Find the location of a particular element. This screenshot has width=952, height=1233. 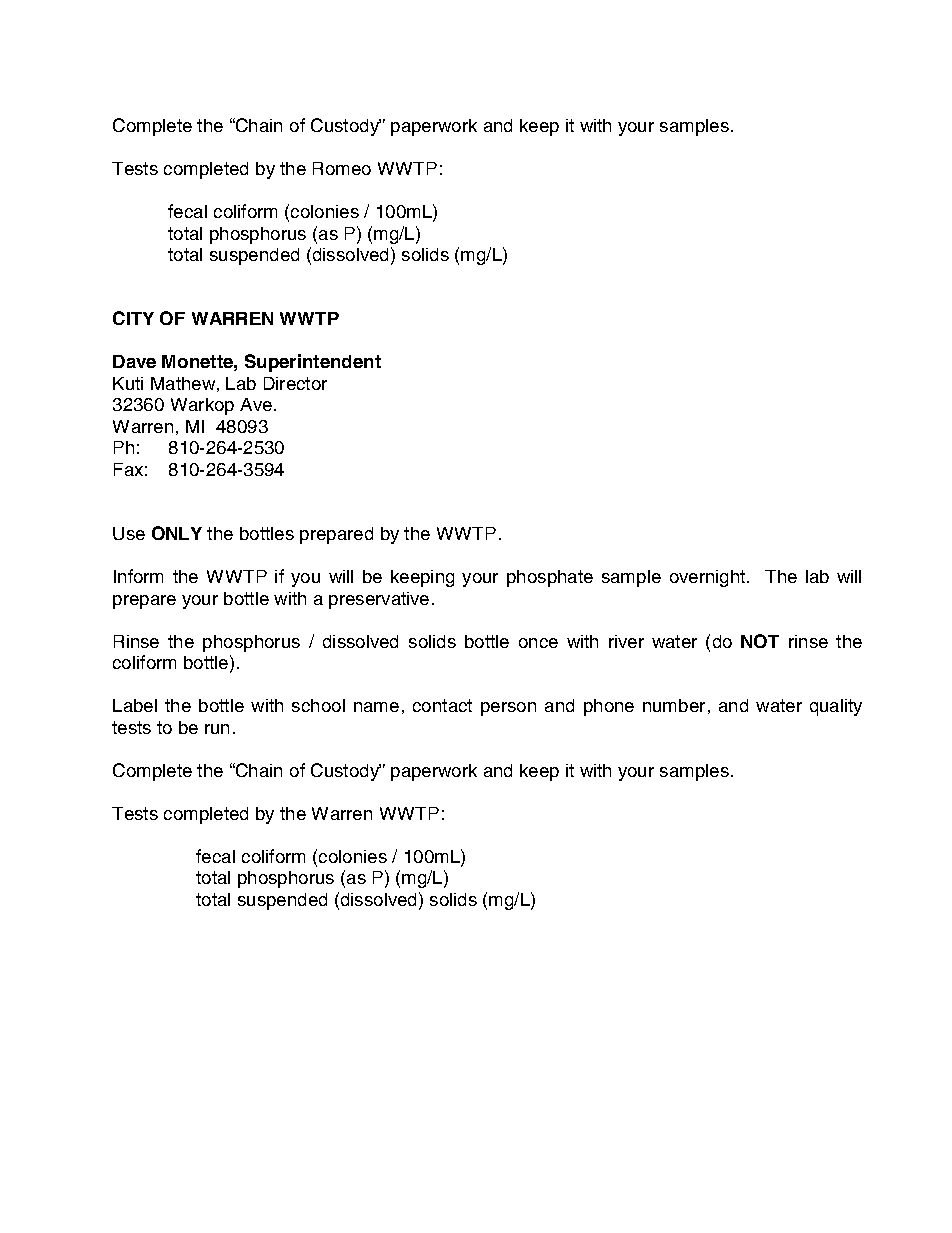

Romeo is located at coordinates (342, 168).
